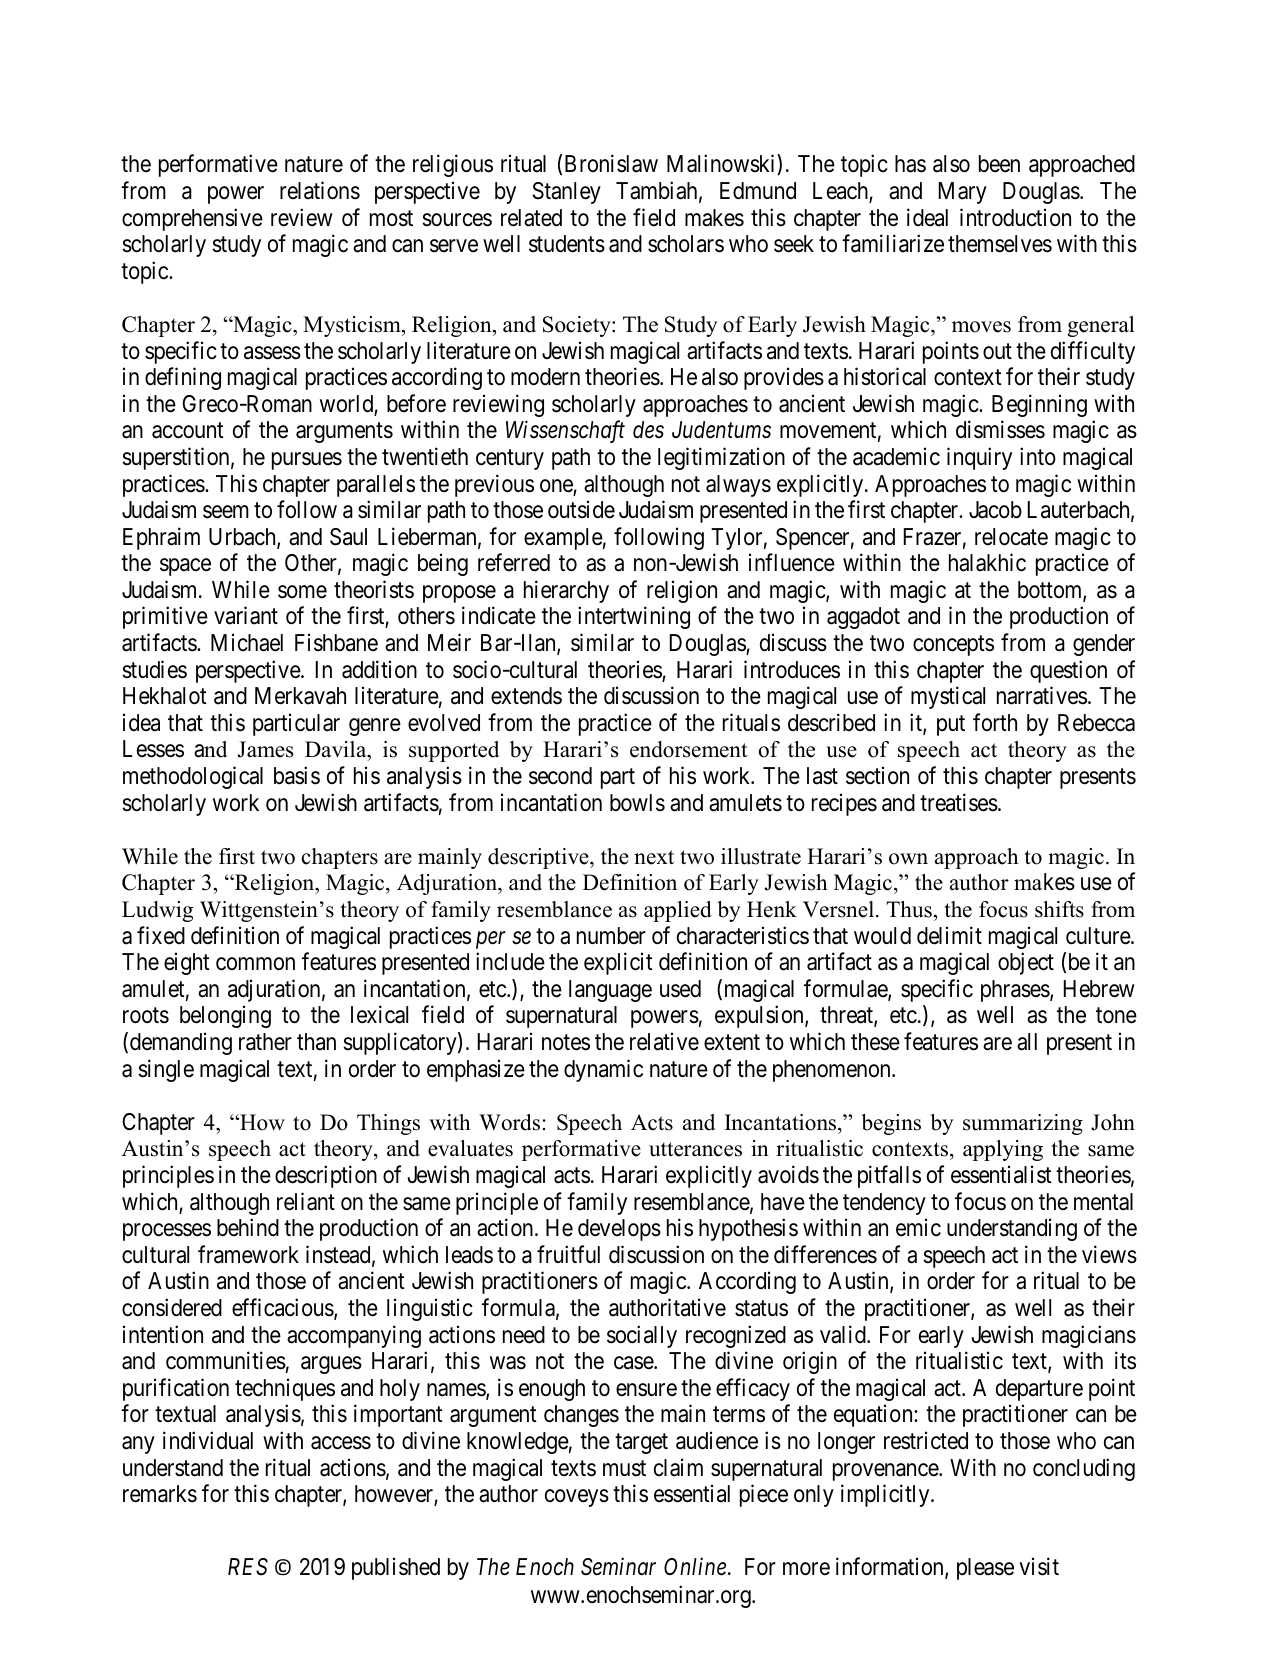 The image size is (1287, 1665). What do you see at coordinates (581, 509) in the page?
I see `outside` at bounding box center [581, 509].
